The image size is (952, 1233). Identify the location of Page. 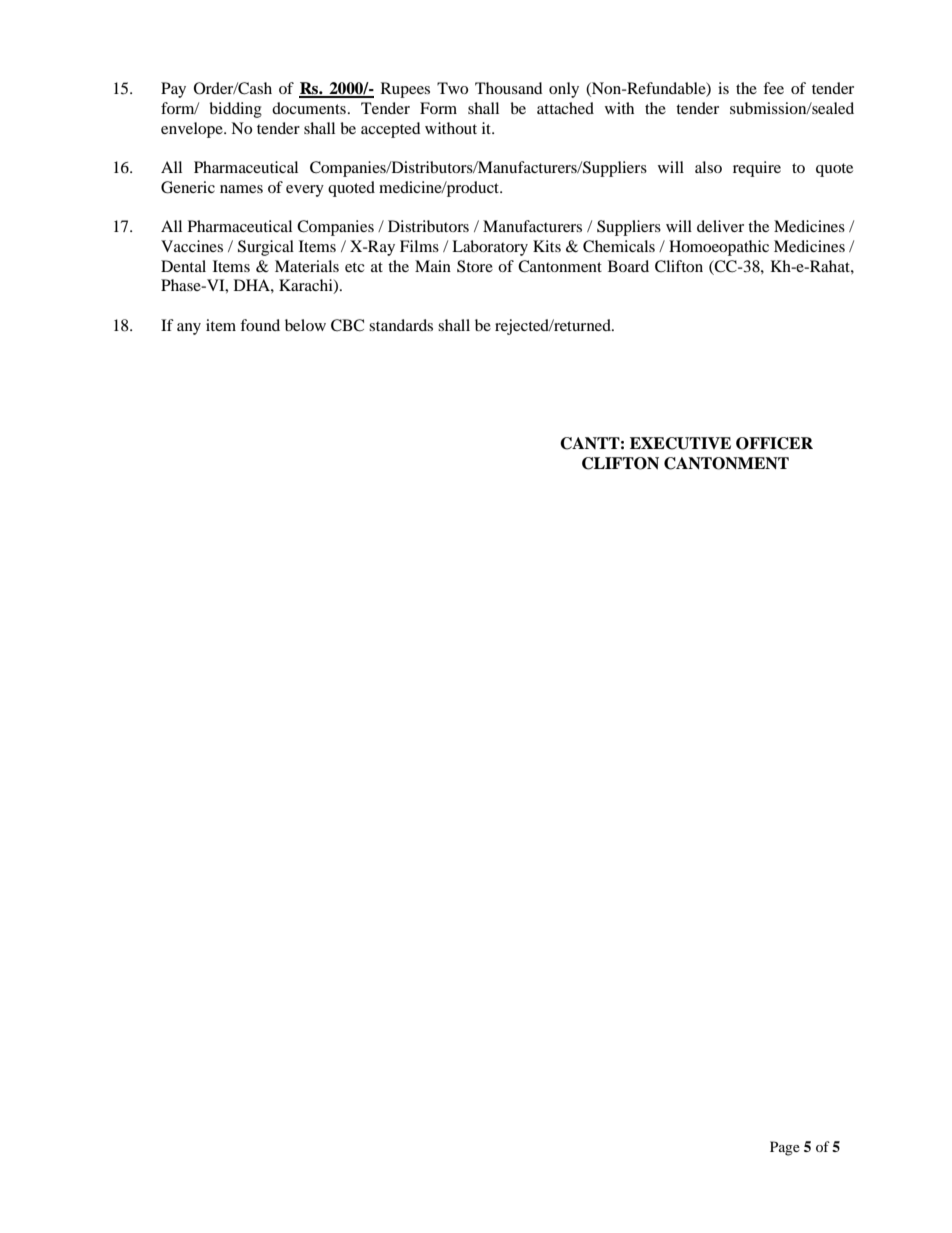
(785, 1148).
